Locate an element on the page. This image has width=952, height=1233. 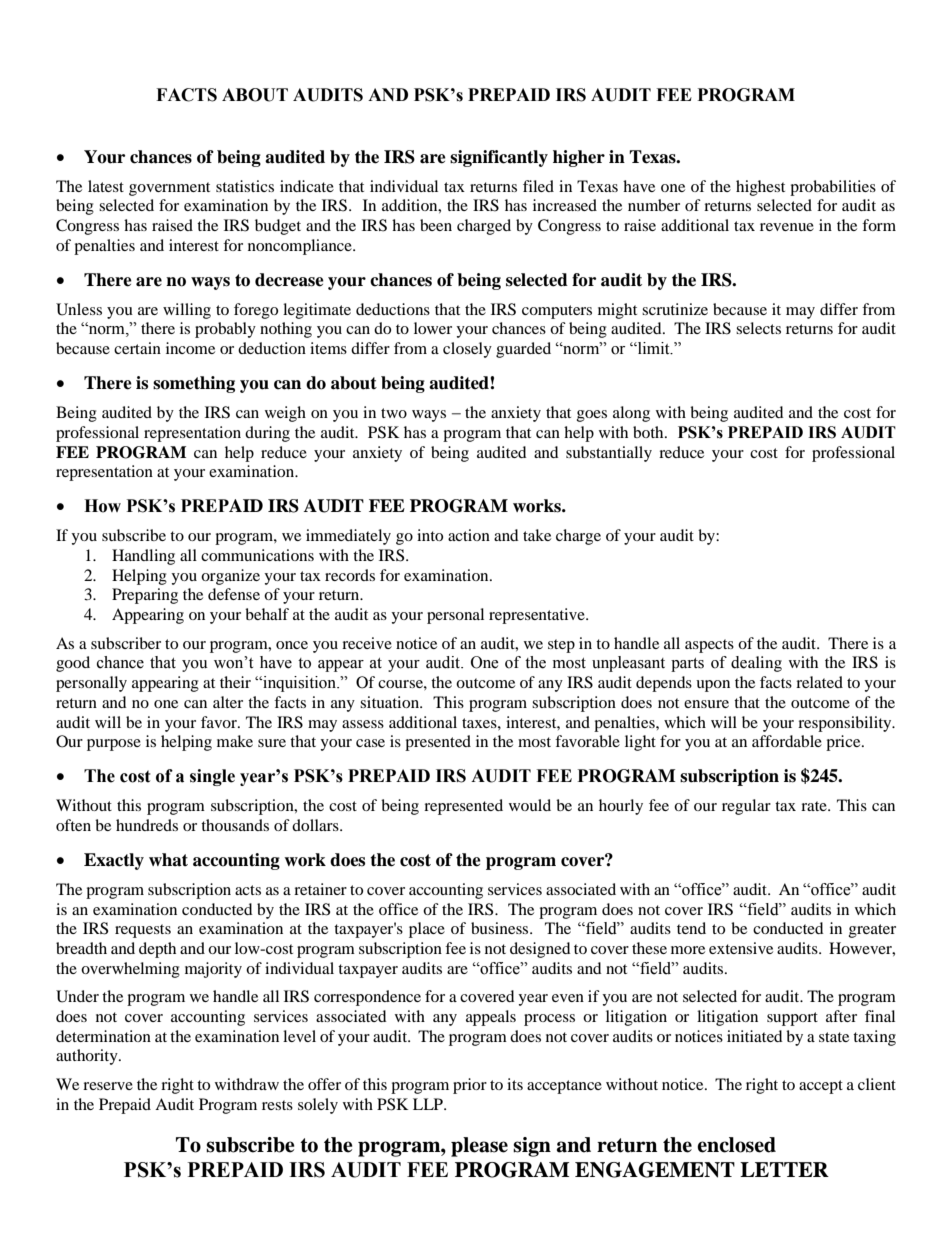
something is located at coordinates (194, 384).
